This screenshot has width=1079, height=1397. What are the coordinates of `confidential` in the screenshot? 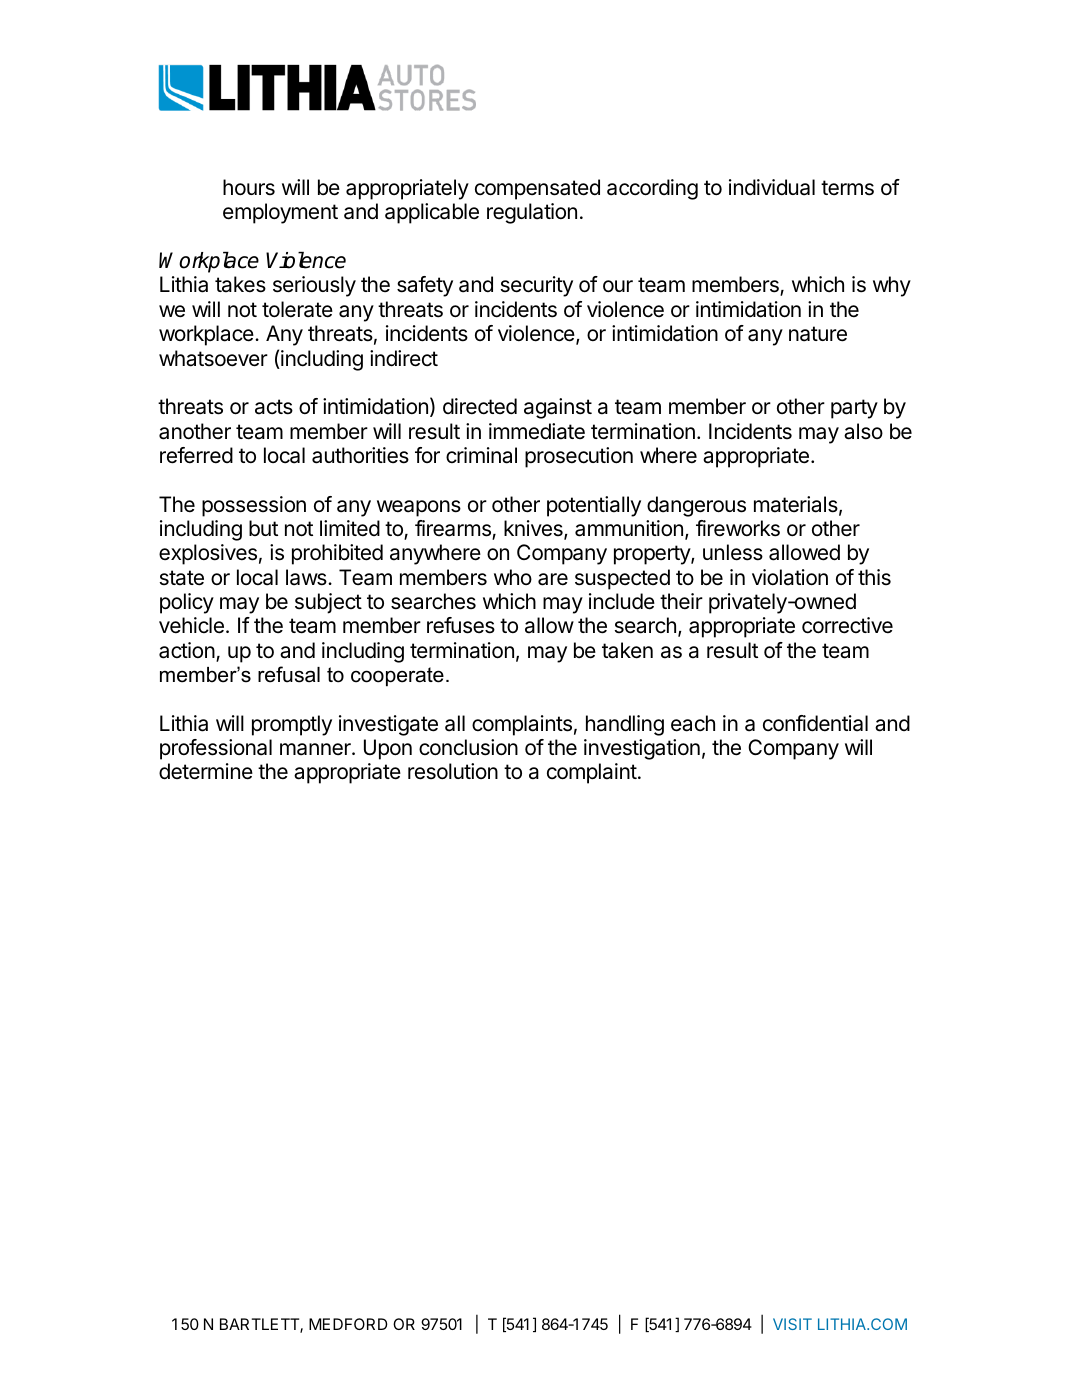 It's located at (815, 723).
